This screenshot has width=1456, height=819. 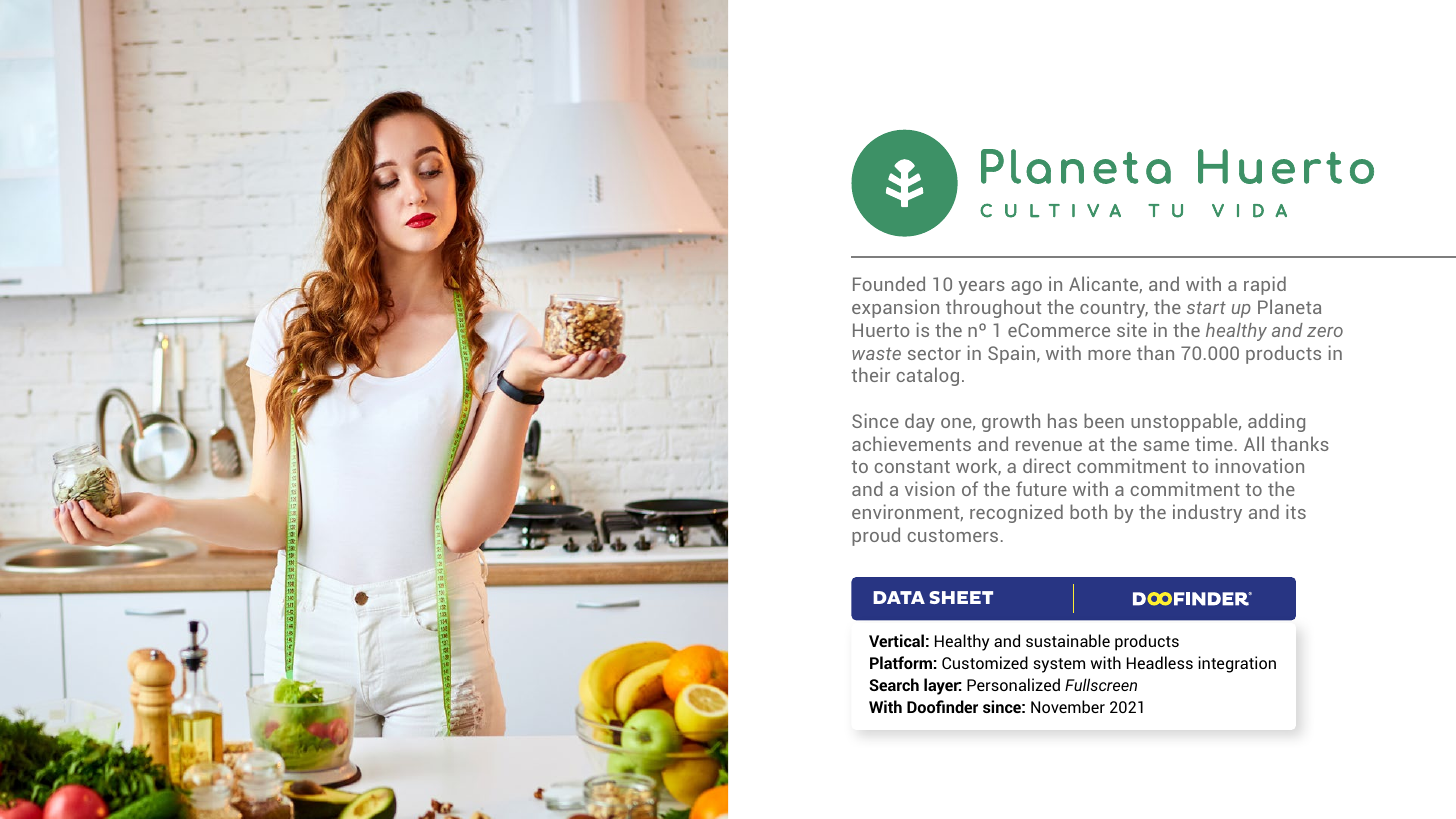 I want to click on rapid, so click(x=1265, y=285).
